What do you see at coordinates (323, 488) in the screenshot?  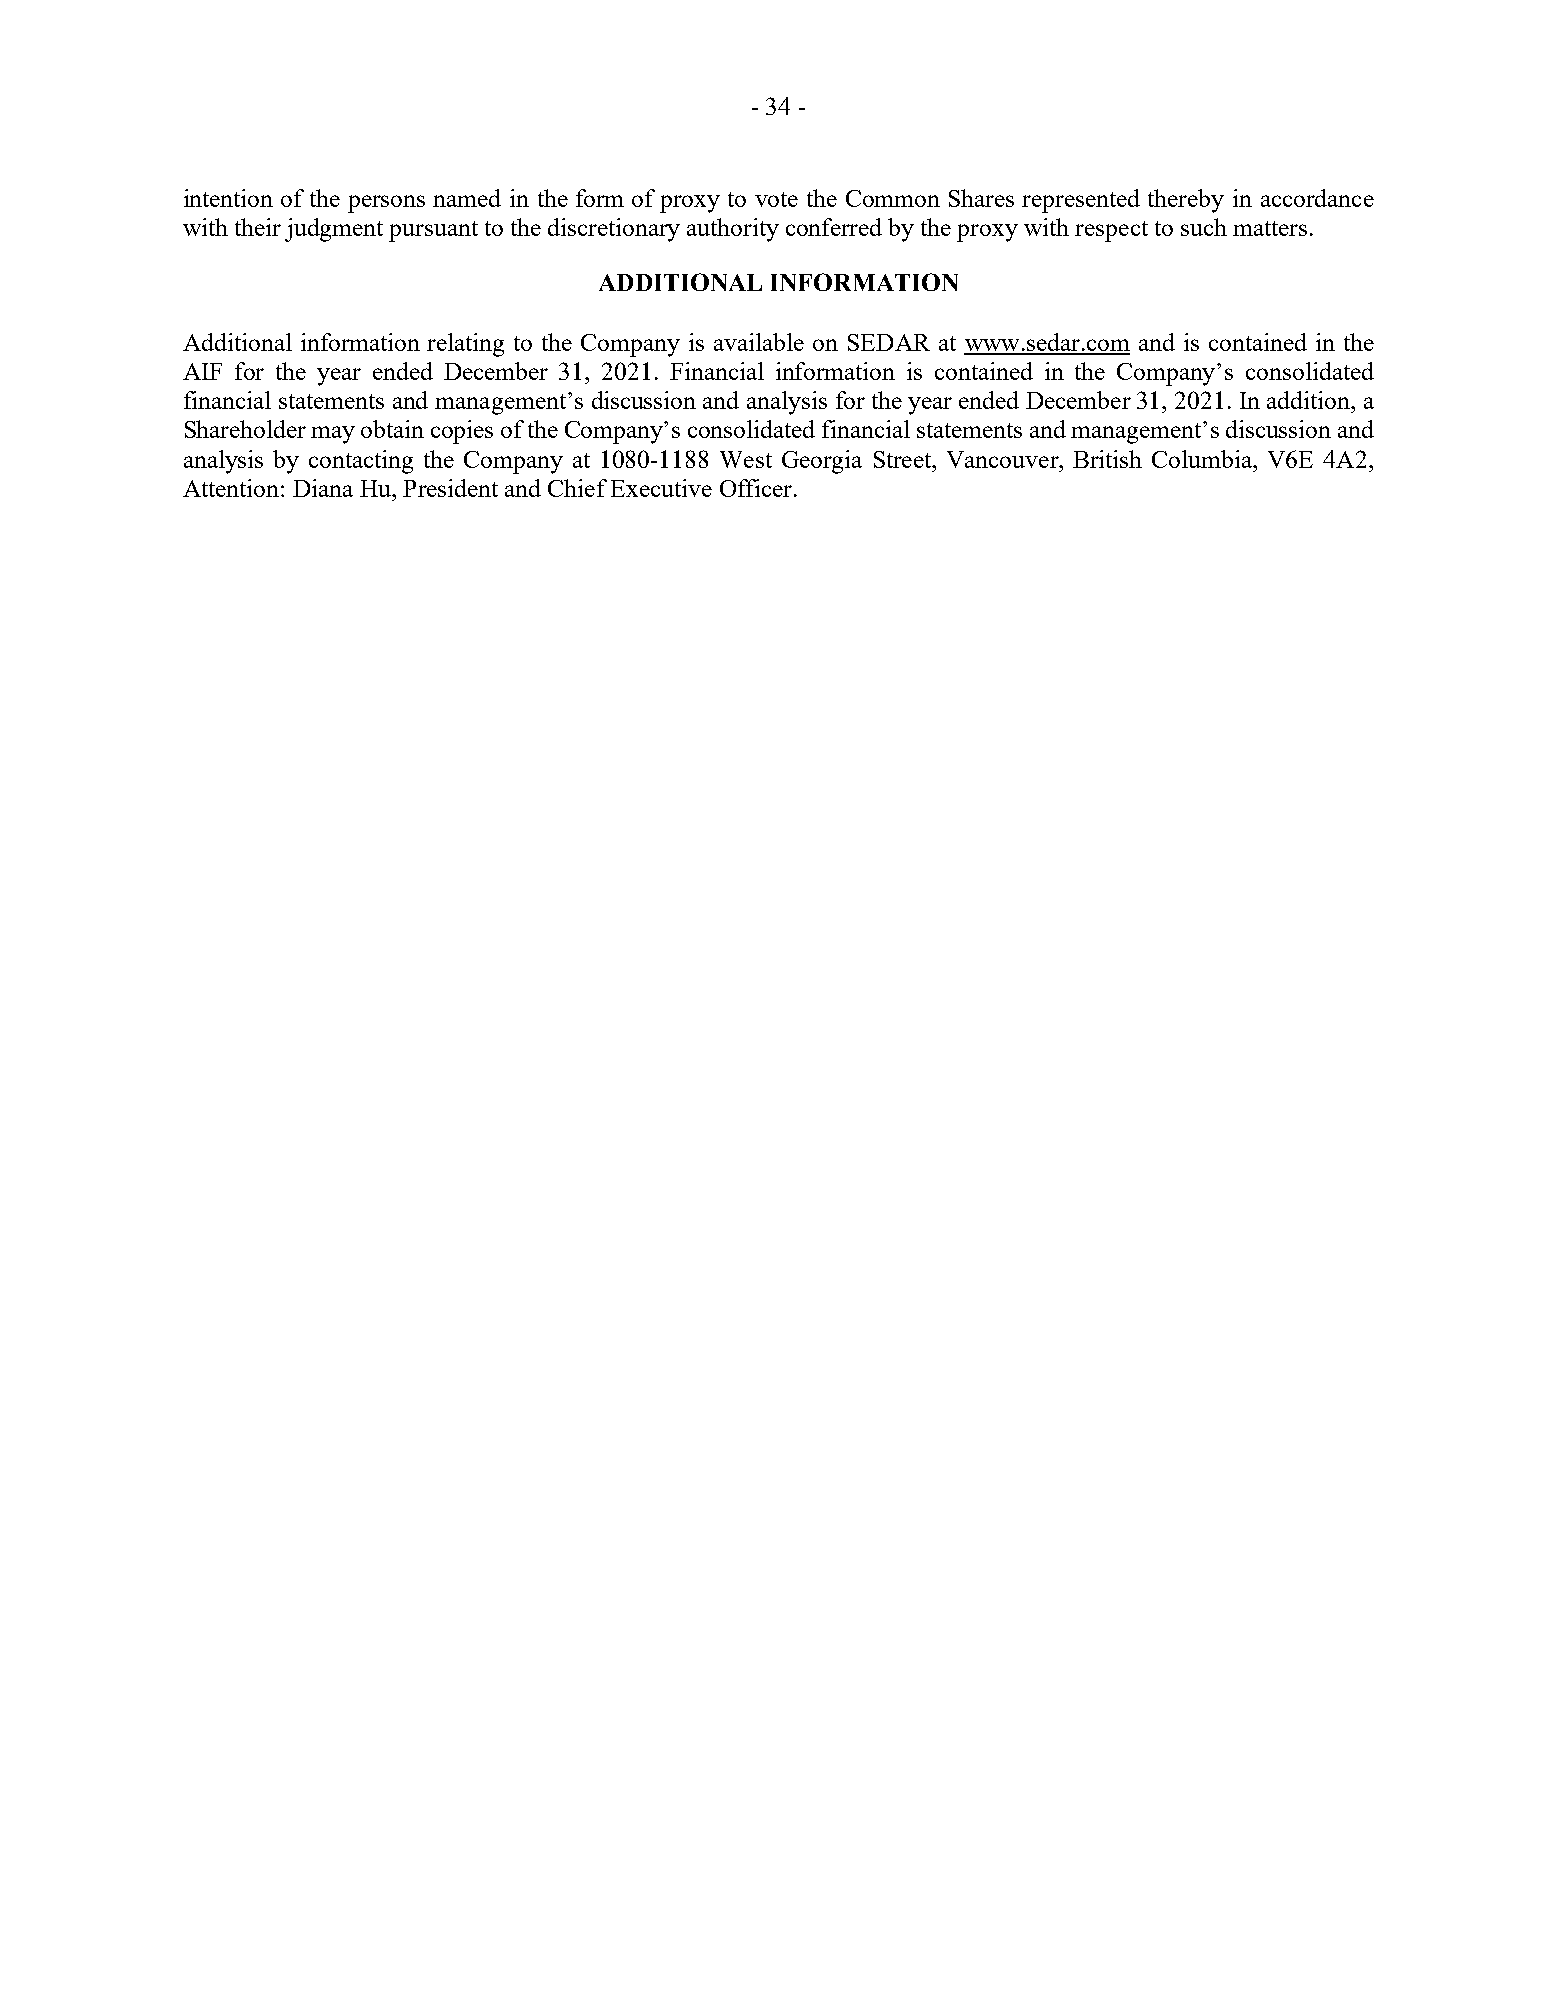 I see `Diana` at bounding box center [323, 488].
